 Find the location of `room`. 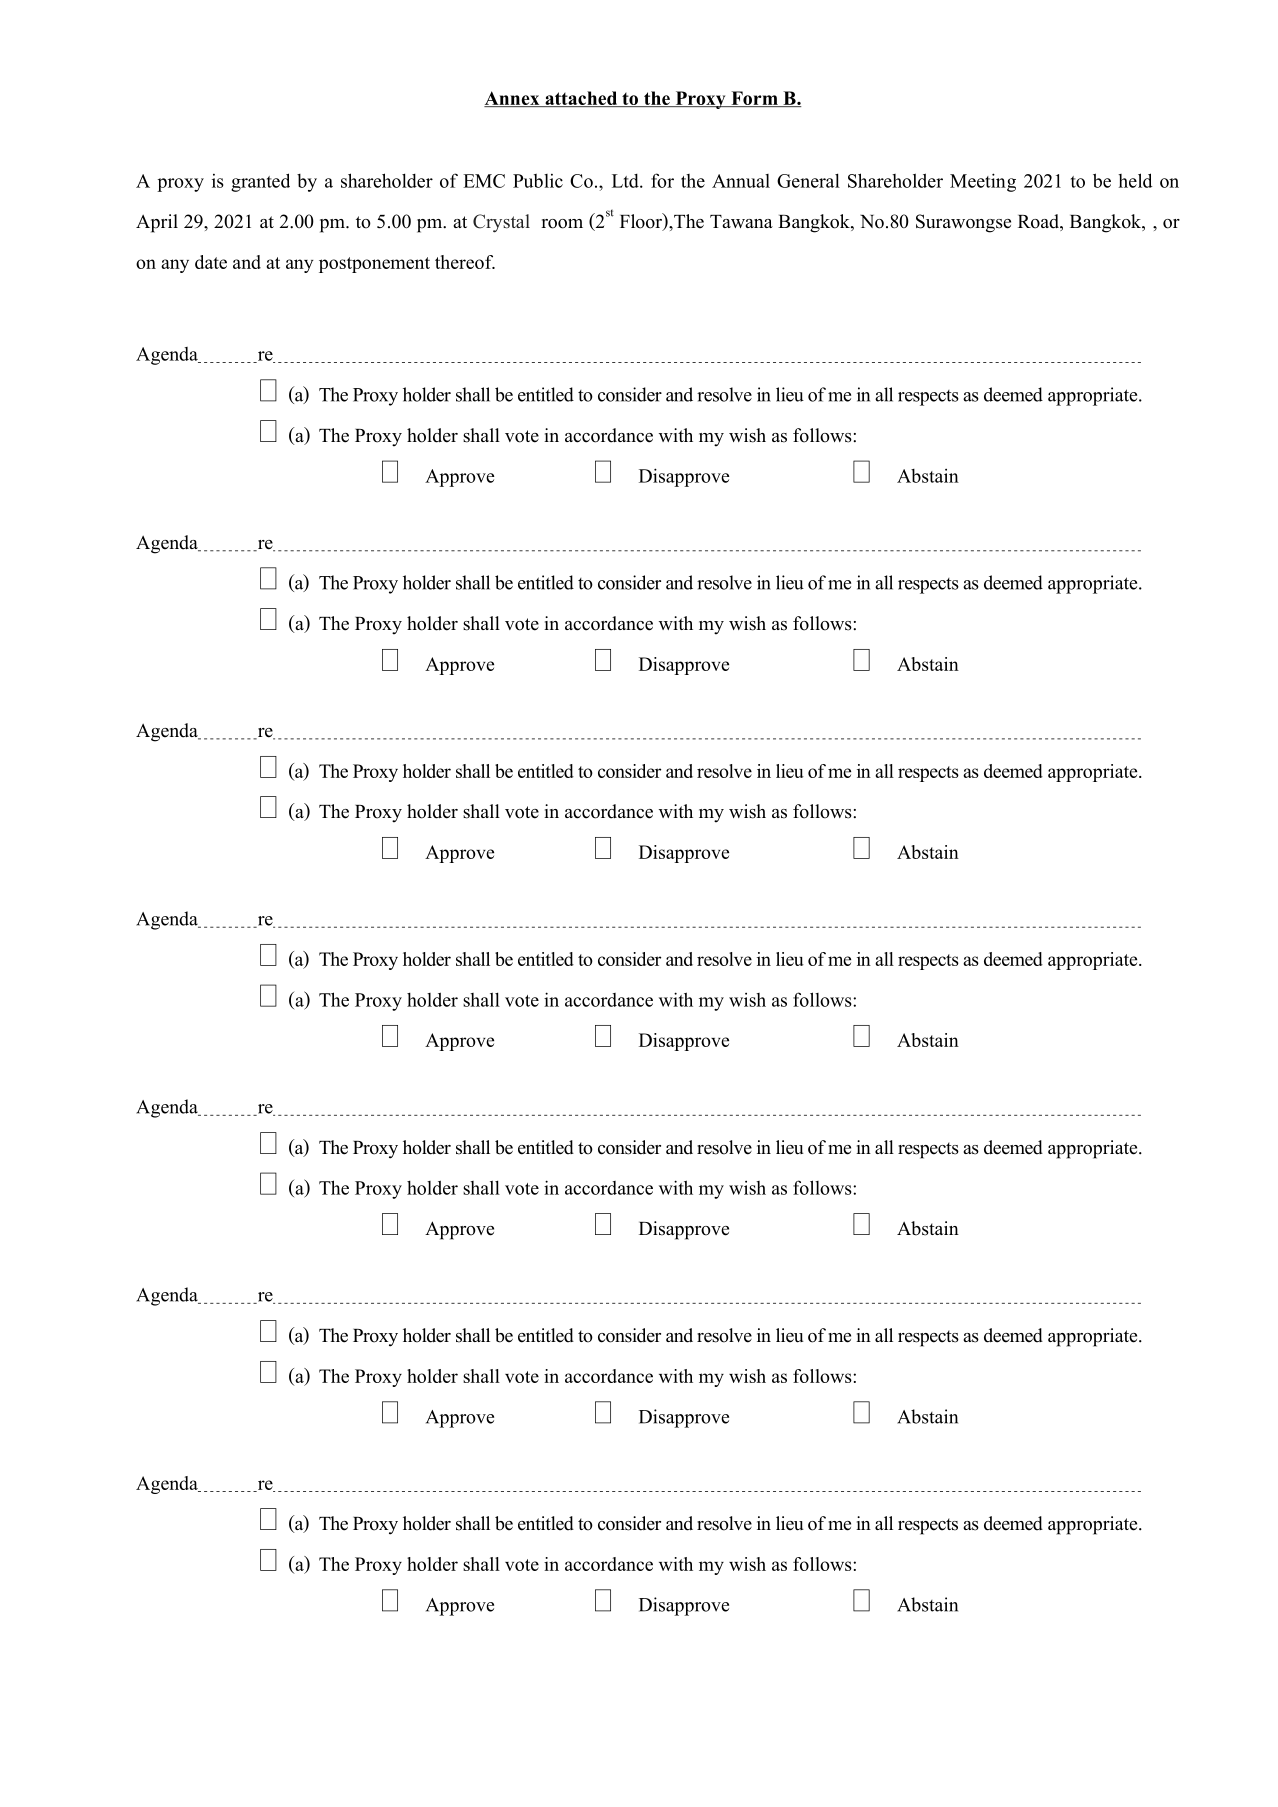

room is located at coordinates (562, 224).
